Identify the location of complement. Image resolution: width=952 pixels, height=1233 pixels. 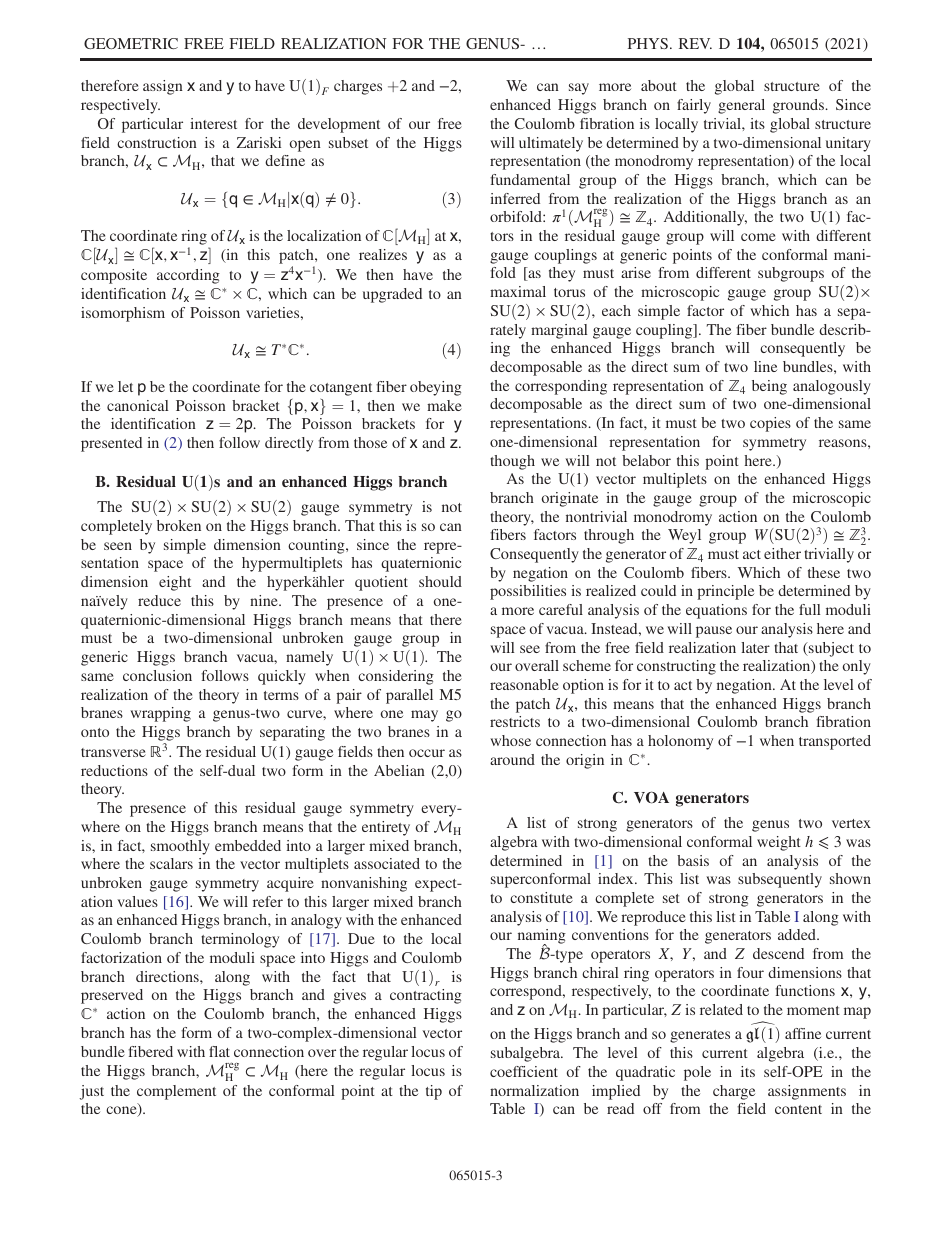
(176, 1092).
